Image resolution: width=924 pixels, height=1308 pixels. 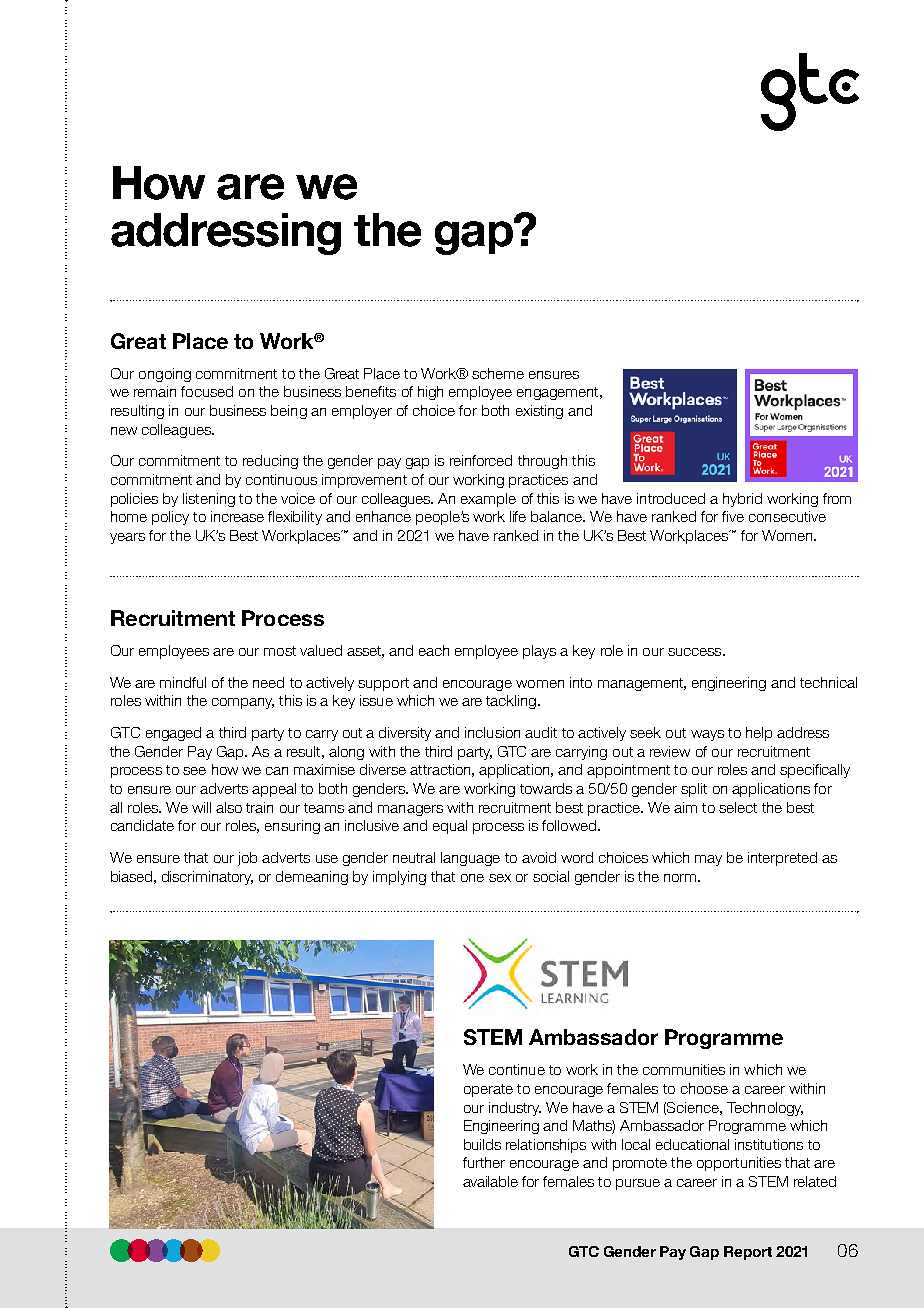 I want to click on equal, so click(x=450, y=827).
